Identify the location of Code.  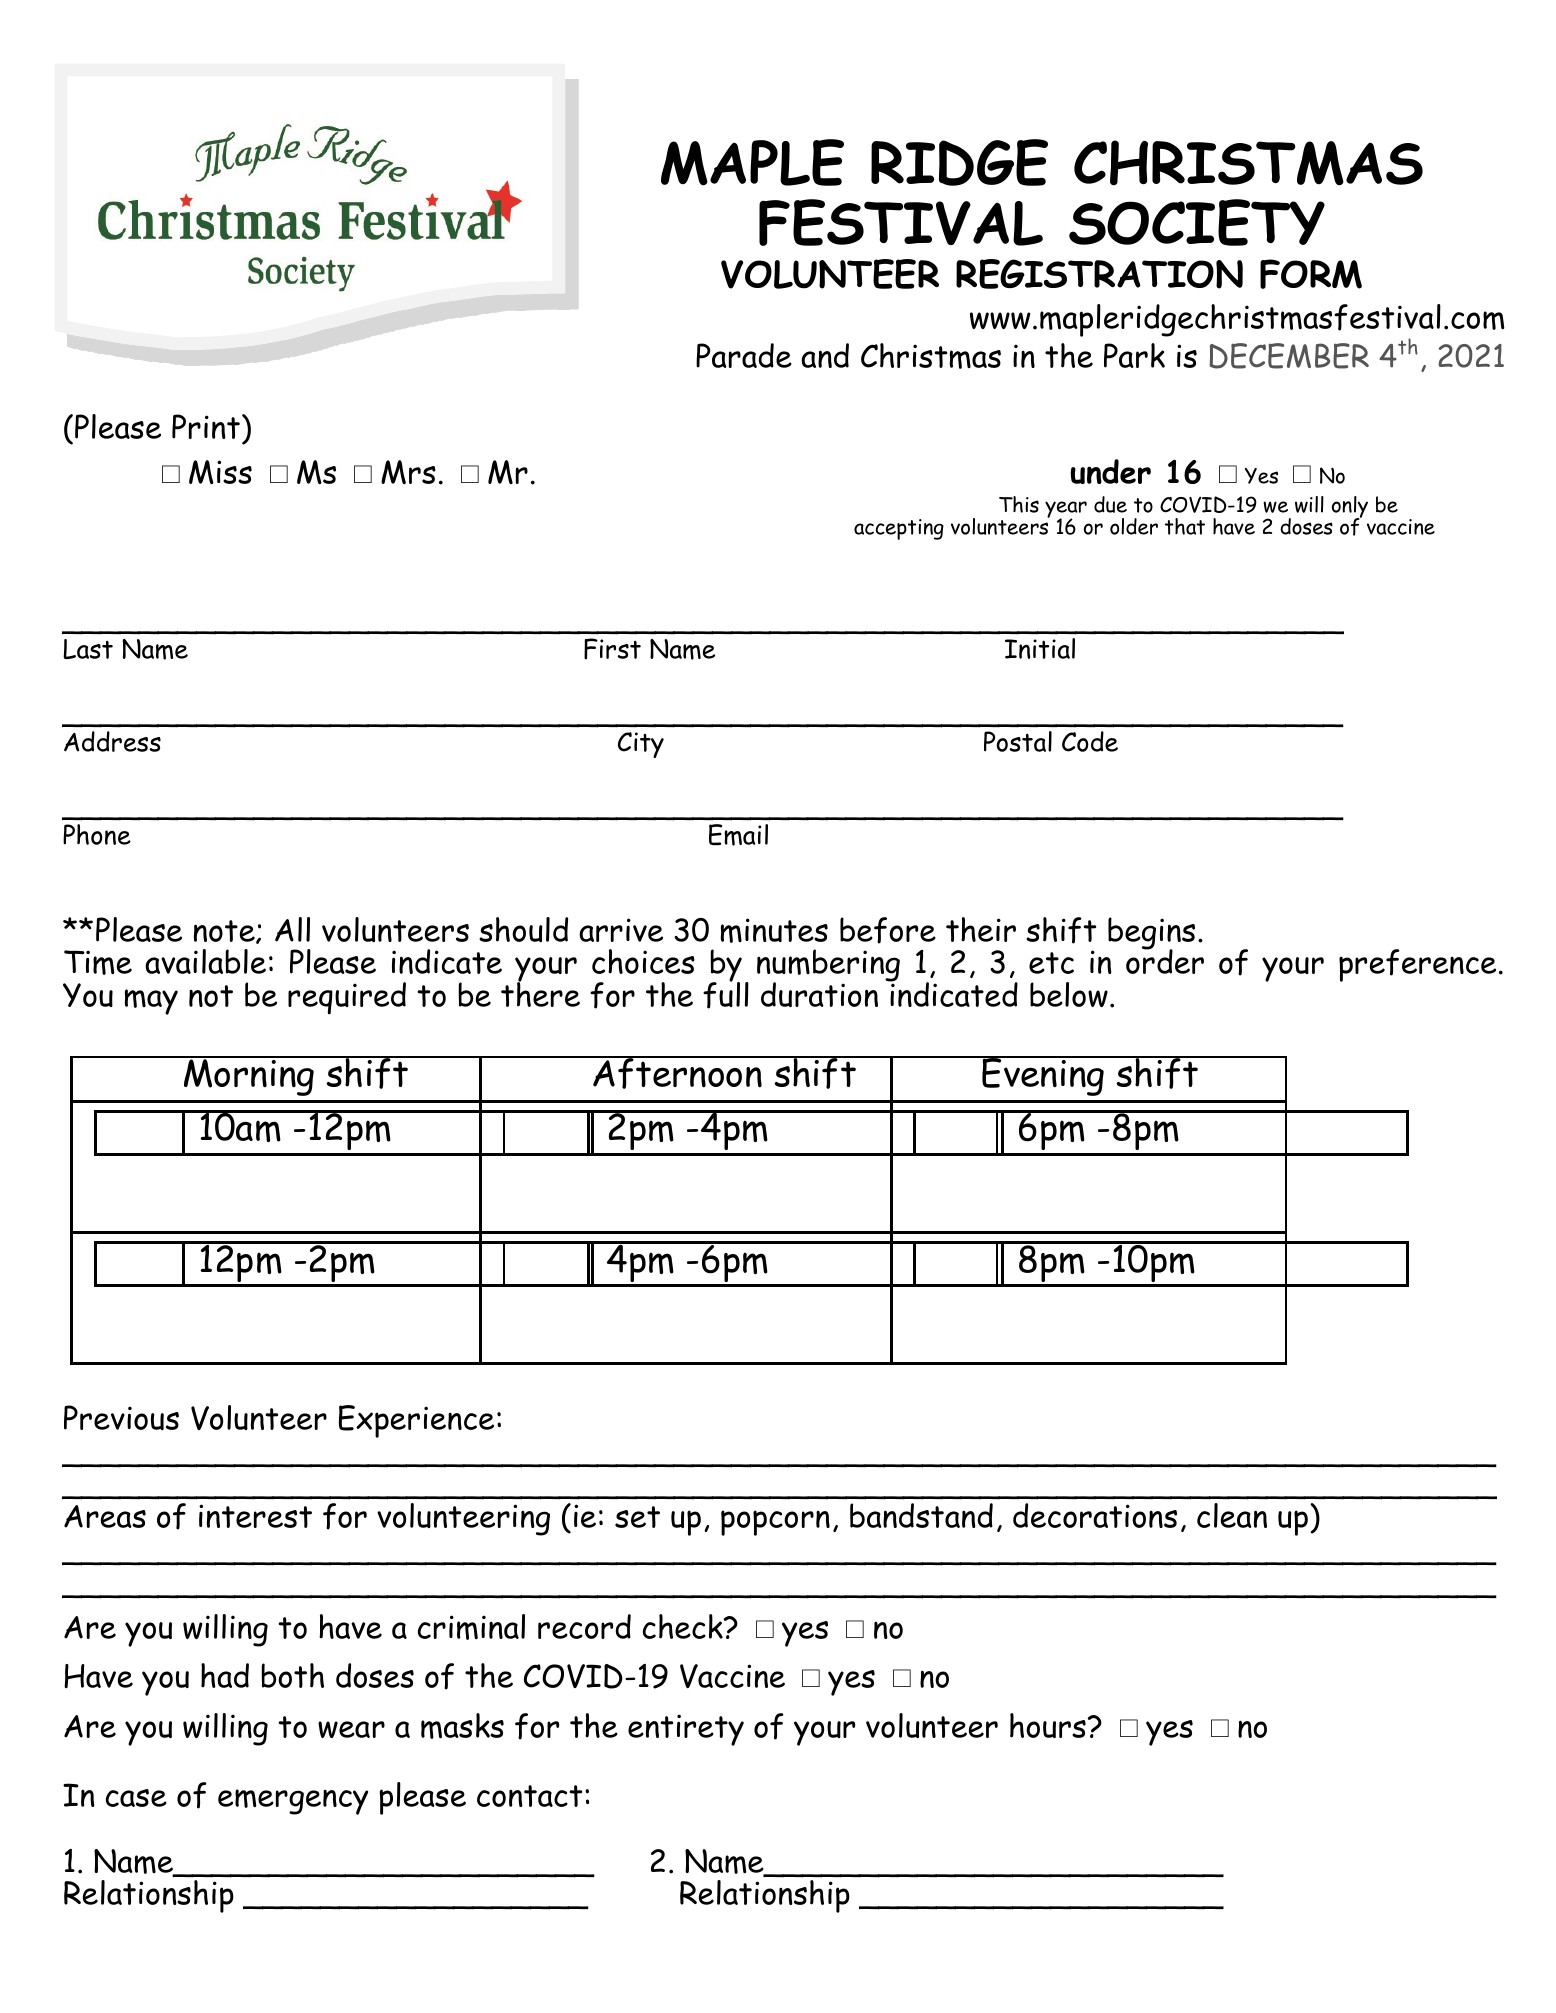
(1090, 741).
